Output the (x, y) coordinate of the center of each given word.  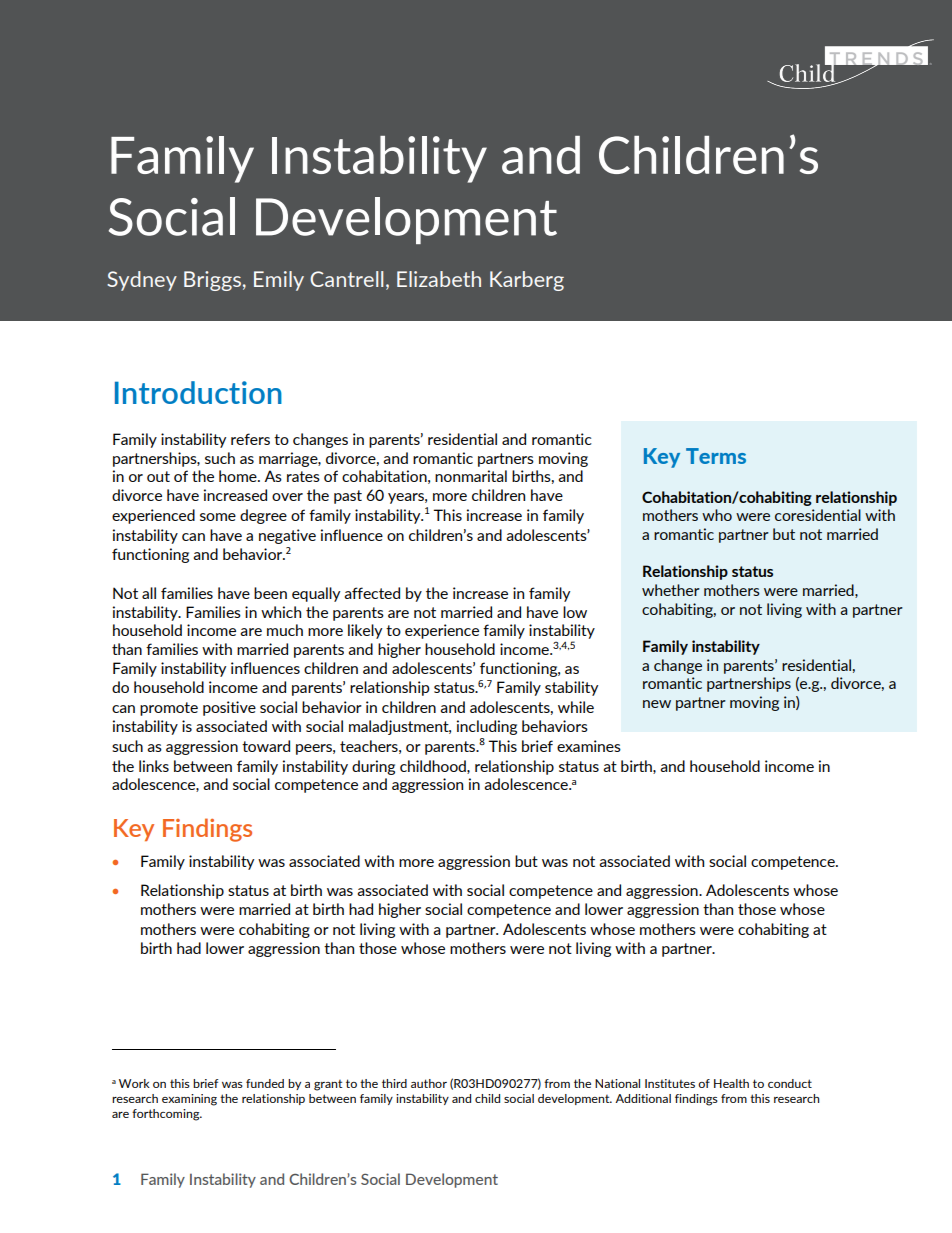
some (218, 517)
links (154, 766)
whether (671, 590)
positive (229, 708)
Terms (716, 456)
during (373, 767)
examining (189, 1100)
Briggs (212, 281)
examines (589, 746)
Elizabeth (439, 279)
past (348, 497)
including (487, 727)
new (657, 704)
